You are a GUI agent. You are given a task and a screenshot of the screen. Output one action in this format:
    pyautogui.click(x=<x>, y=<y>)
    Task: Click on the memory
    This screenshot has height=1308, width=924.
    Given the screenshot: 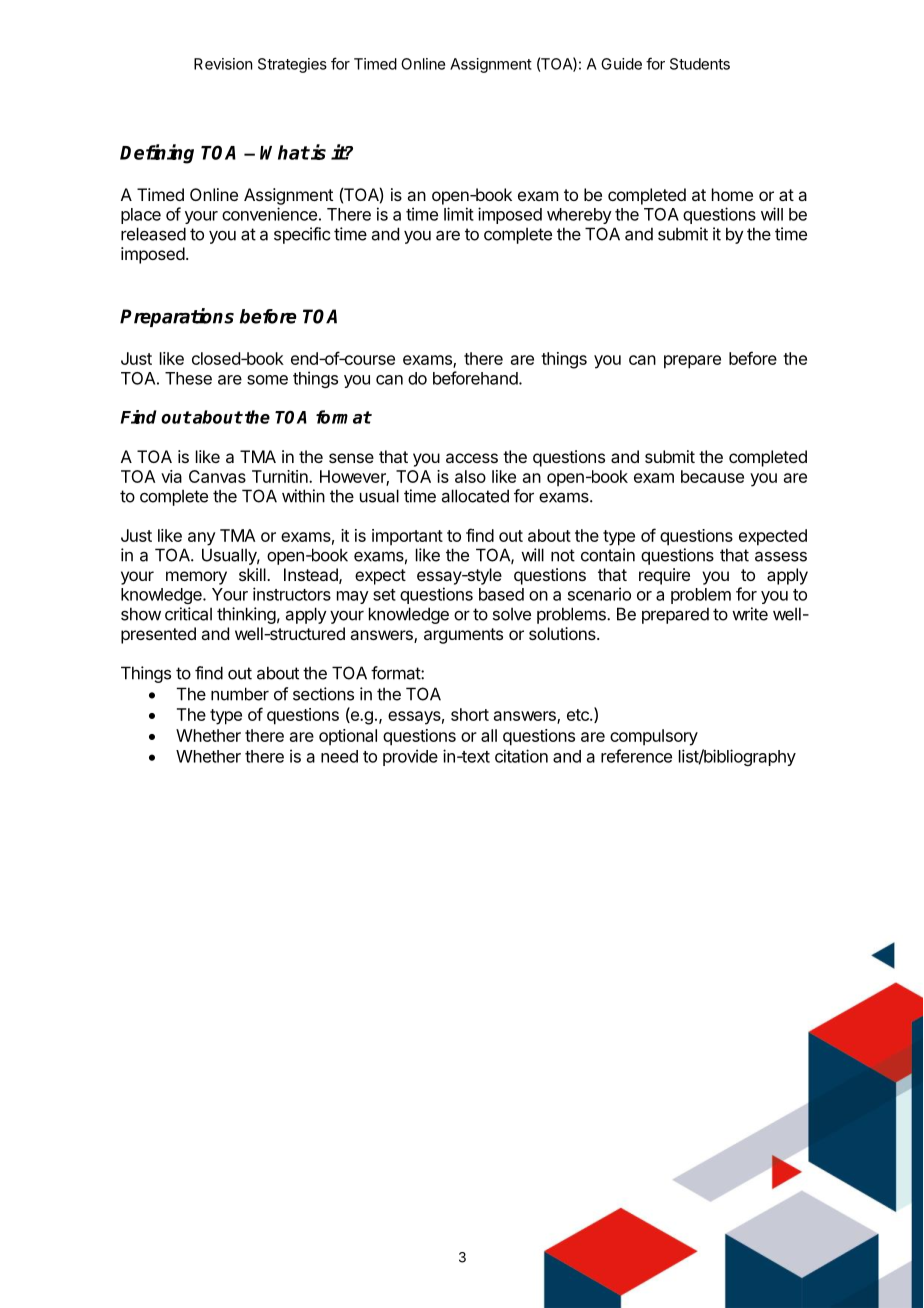 What is the action you would take?
    pyautogui.click(x=196, y=578)
